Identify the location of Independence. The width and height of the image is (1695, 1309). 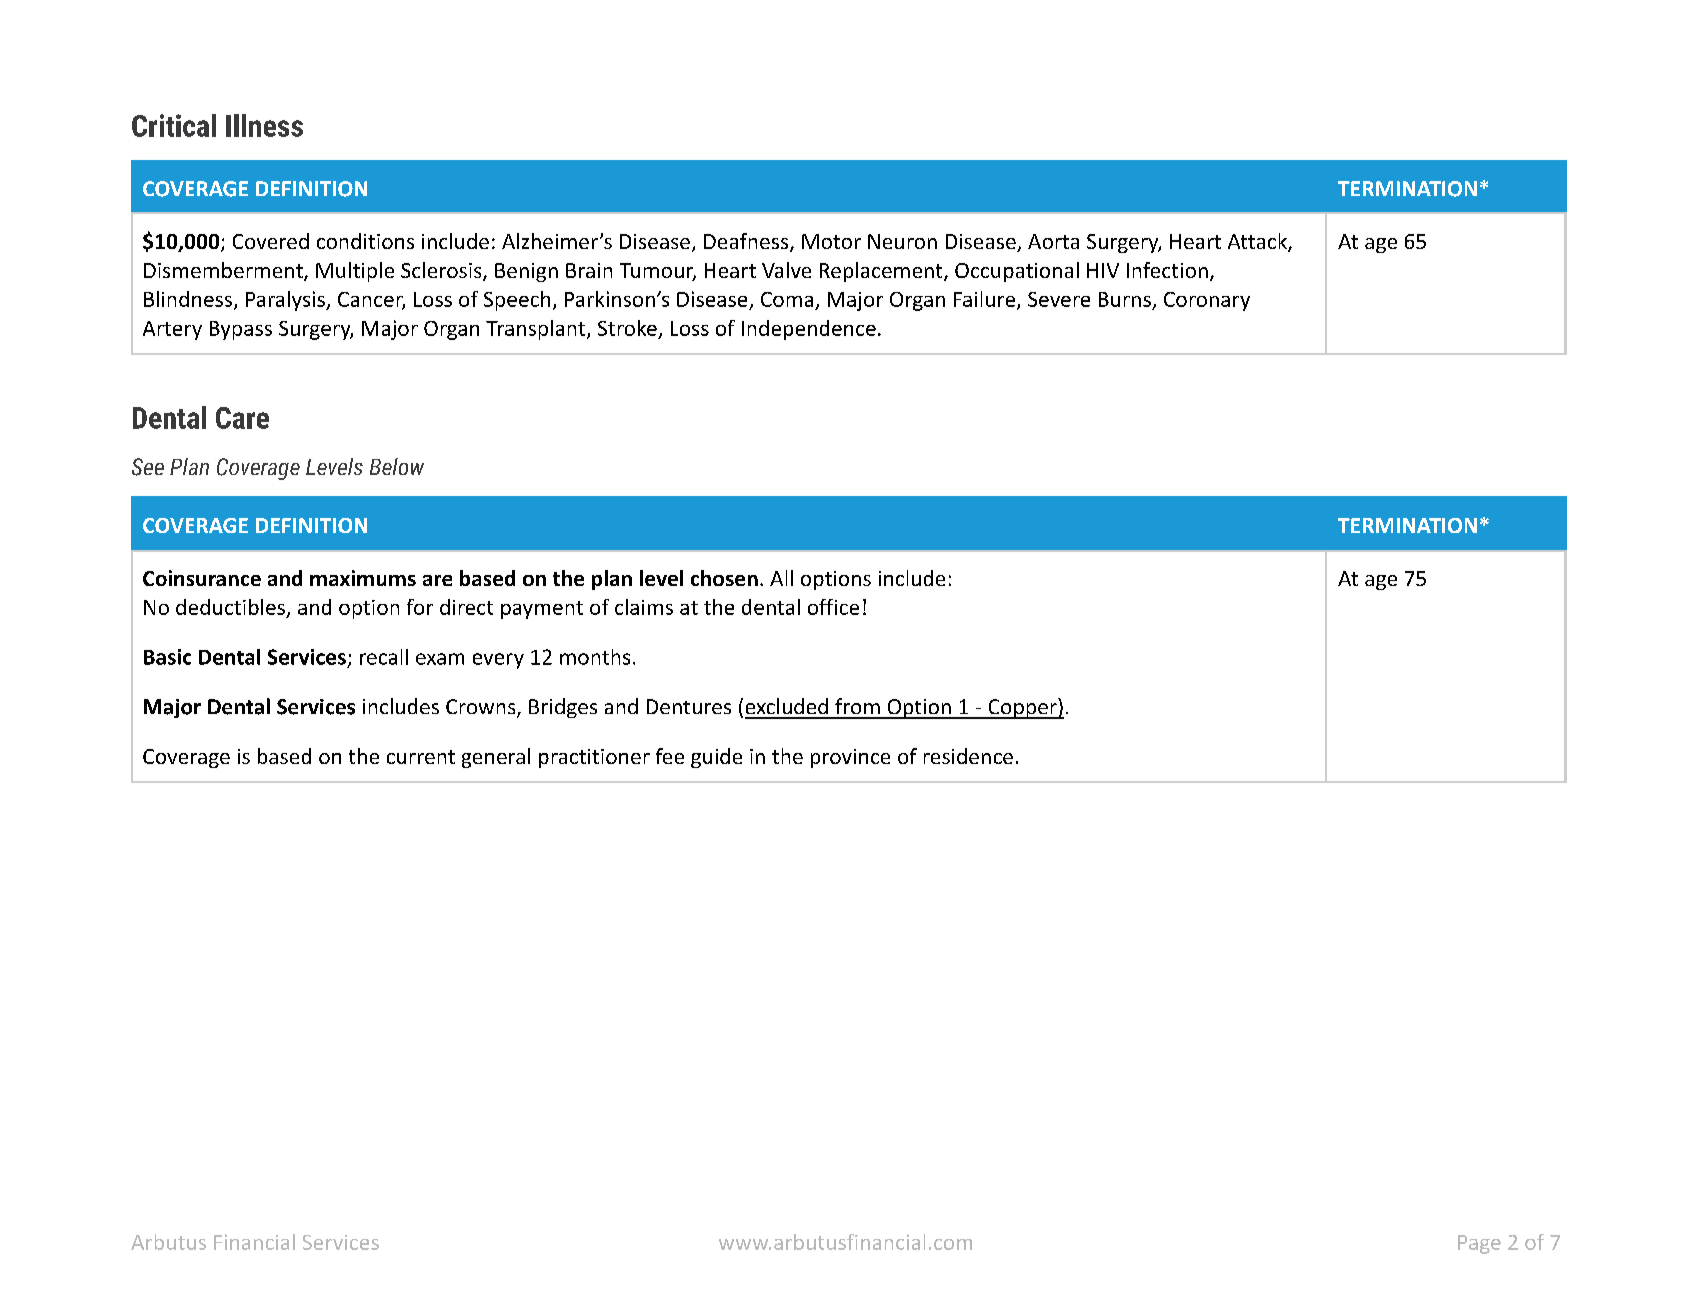
(809, 330).
